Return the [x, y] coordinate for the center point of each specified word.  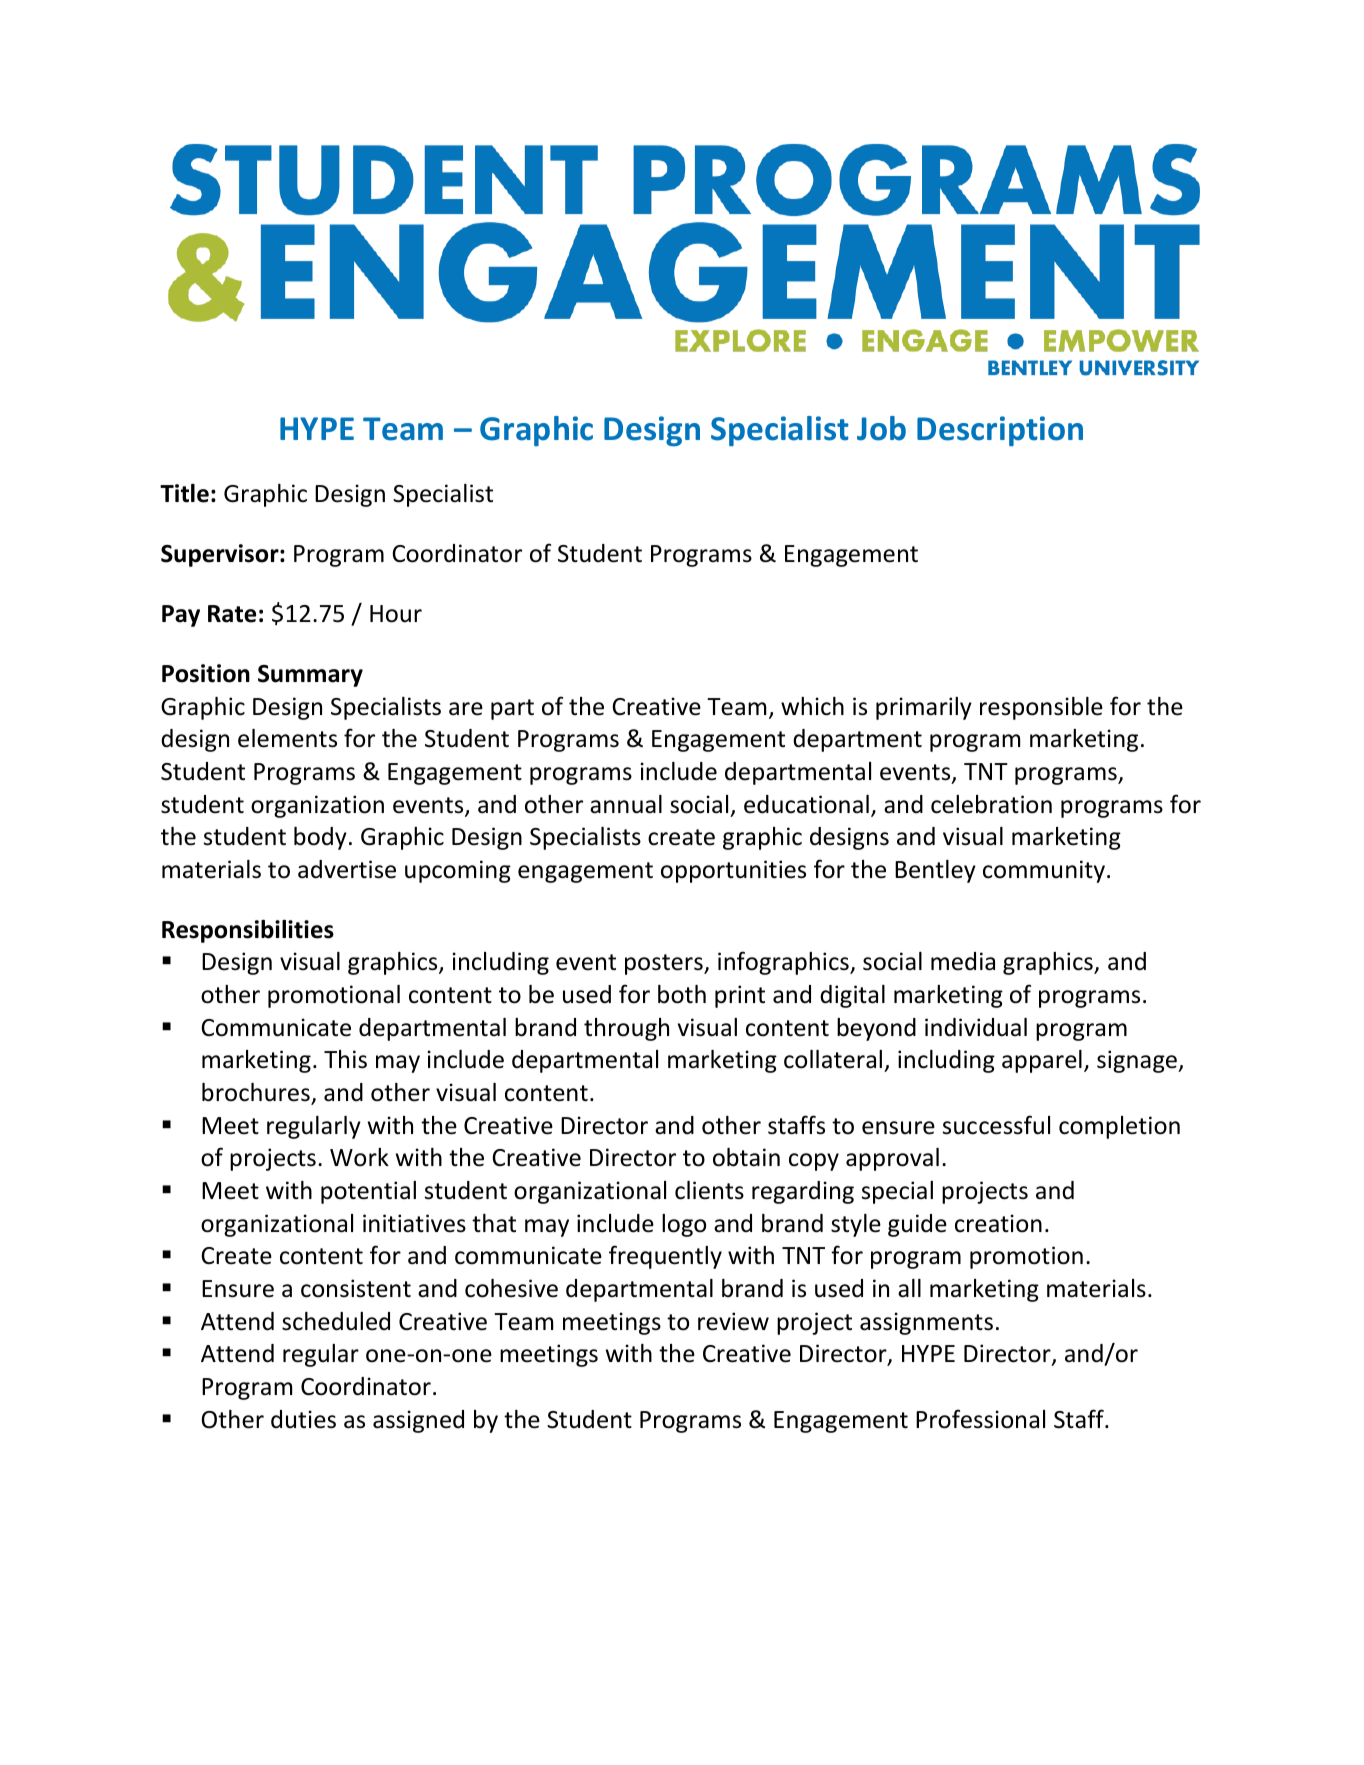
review [733, 1321]
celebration [991, 804]
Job [881, 428]
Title [184, 493]
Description [1000, 431]
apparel [1042, 1061]
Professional [980, 1419]
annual [626, 804]
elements [287, 738]
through [626, 1029]
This [345, 1059]
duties [303, 1419]
